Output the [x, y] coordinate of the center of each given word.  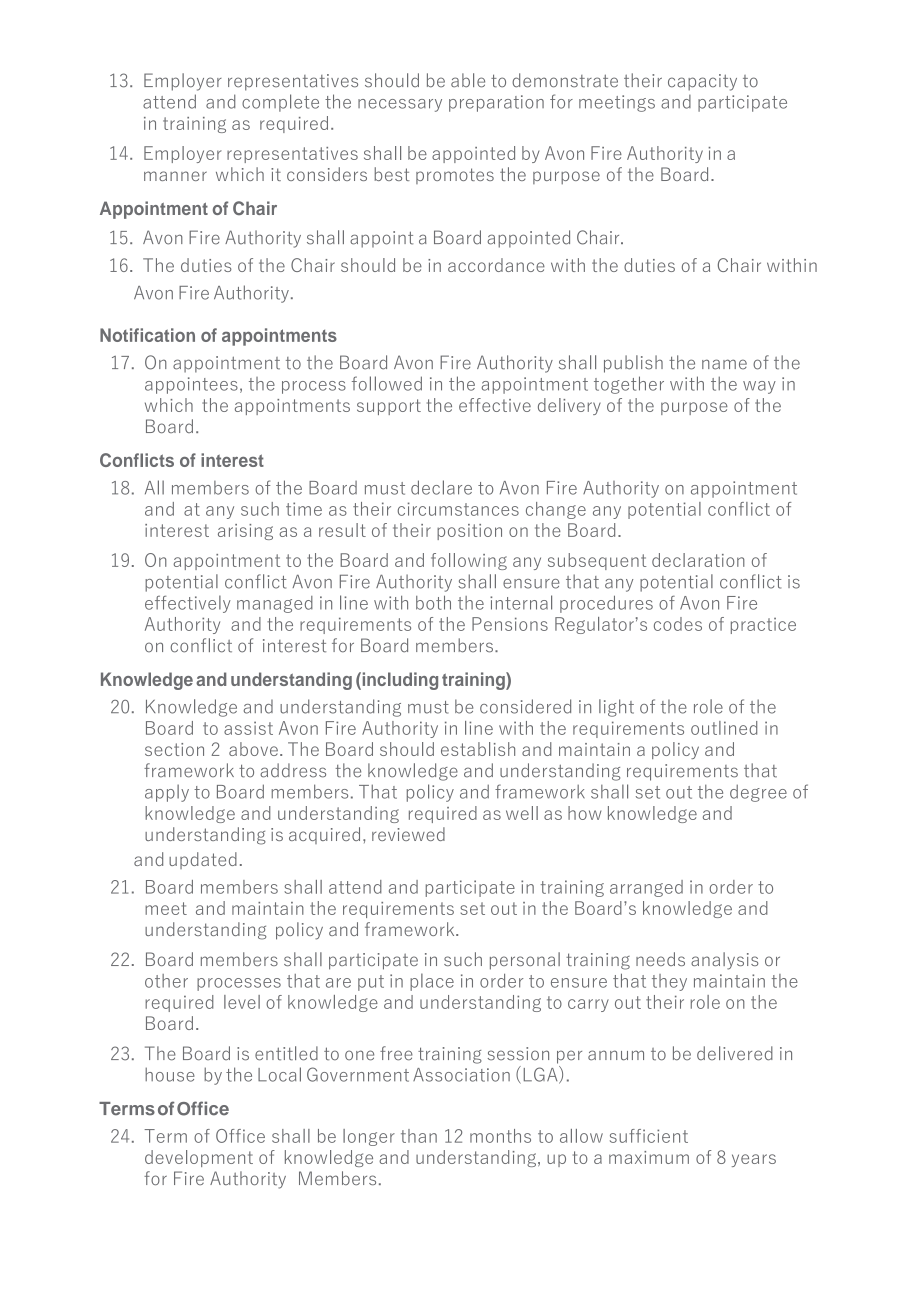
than [419, 1136]
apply [167, 793]
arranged [646, 888]
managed [275, 604]
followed [387, 383]
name [724, 364]
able [468, 80]
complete [280, 103]
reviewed [408, 834]
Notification [147, 335]
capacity [702, 82]
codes [678, 624]
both [433, 602]
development [199, 1158]
